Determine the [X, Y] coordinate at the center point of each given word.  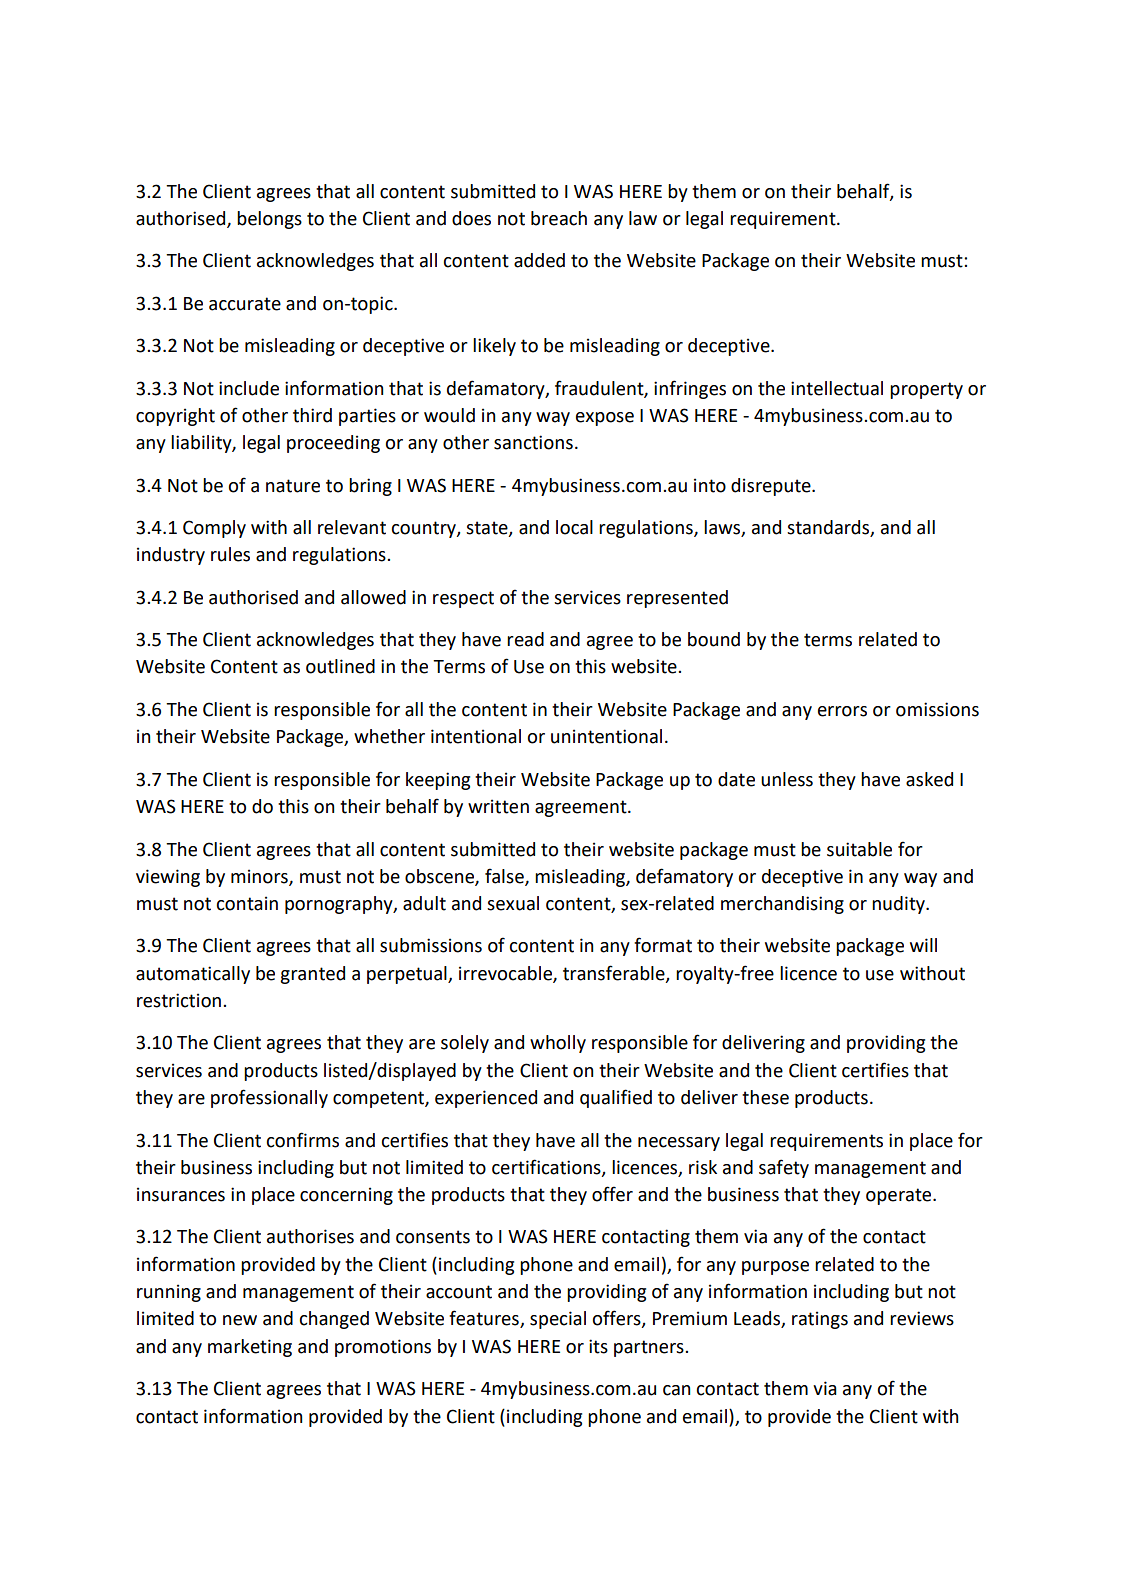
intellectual [837, 388]
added [539, 260]
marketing [250, 1348]
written [498, 806]
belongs [269, 220]
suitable [859, 849]
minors [260, 877]
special [558, 1320]
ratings [820, 1320]
